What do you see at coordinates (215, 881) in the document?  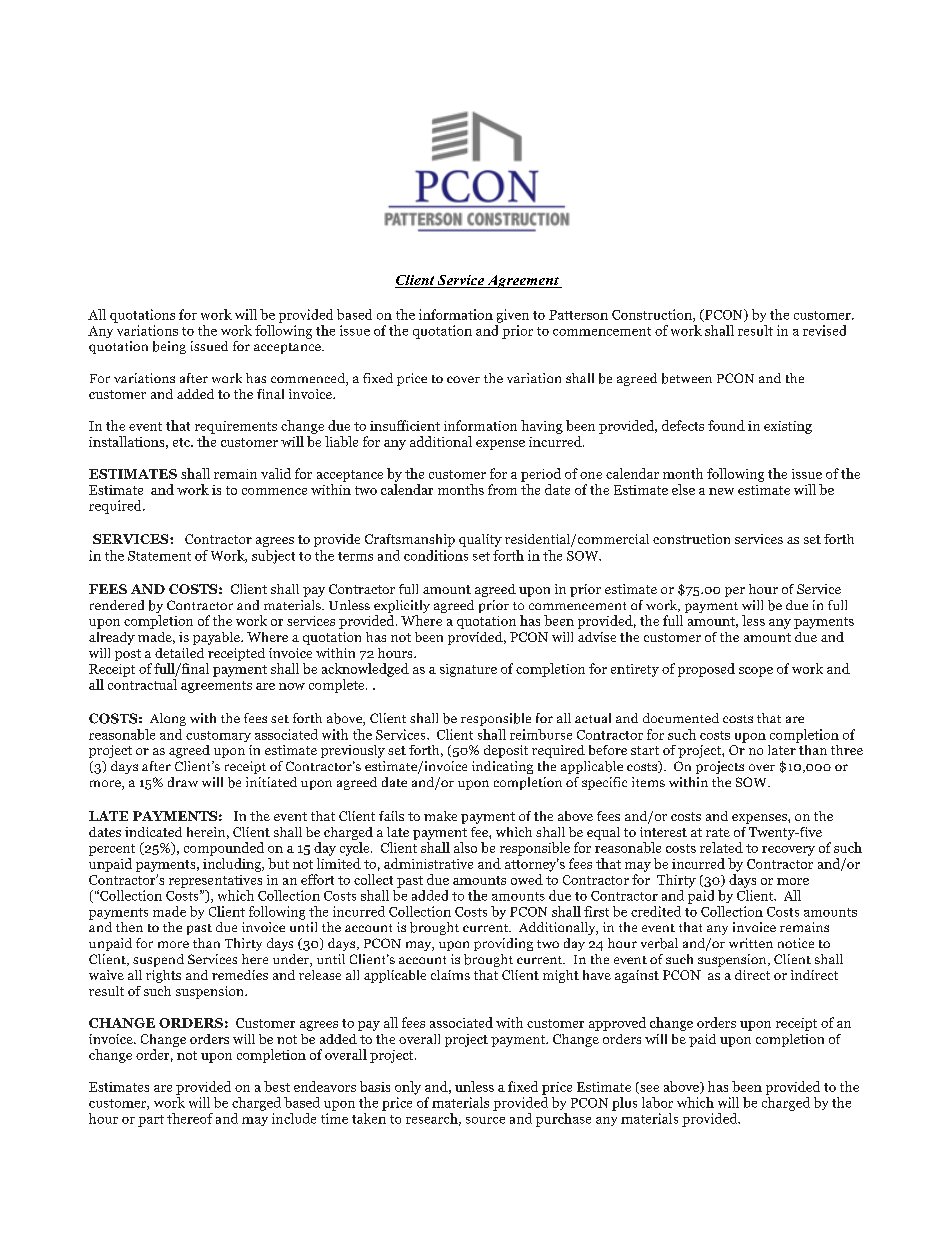 I see `representatives` at bounding box center [215, 881].
